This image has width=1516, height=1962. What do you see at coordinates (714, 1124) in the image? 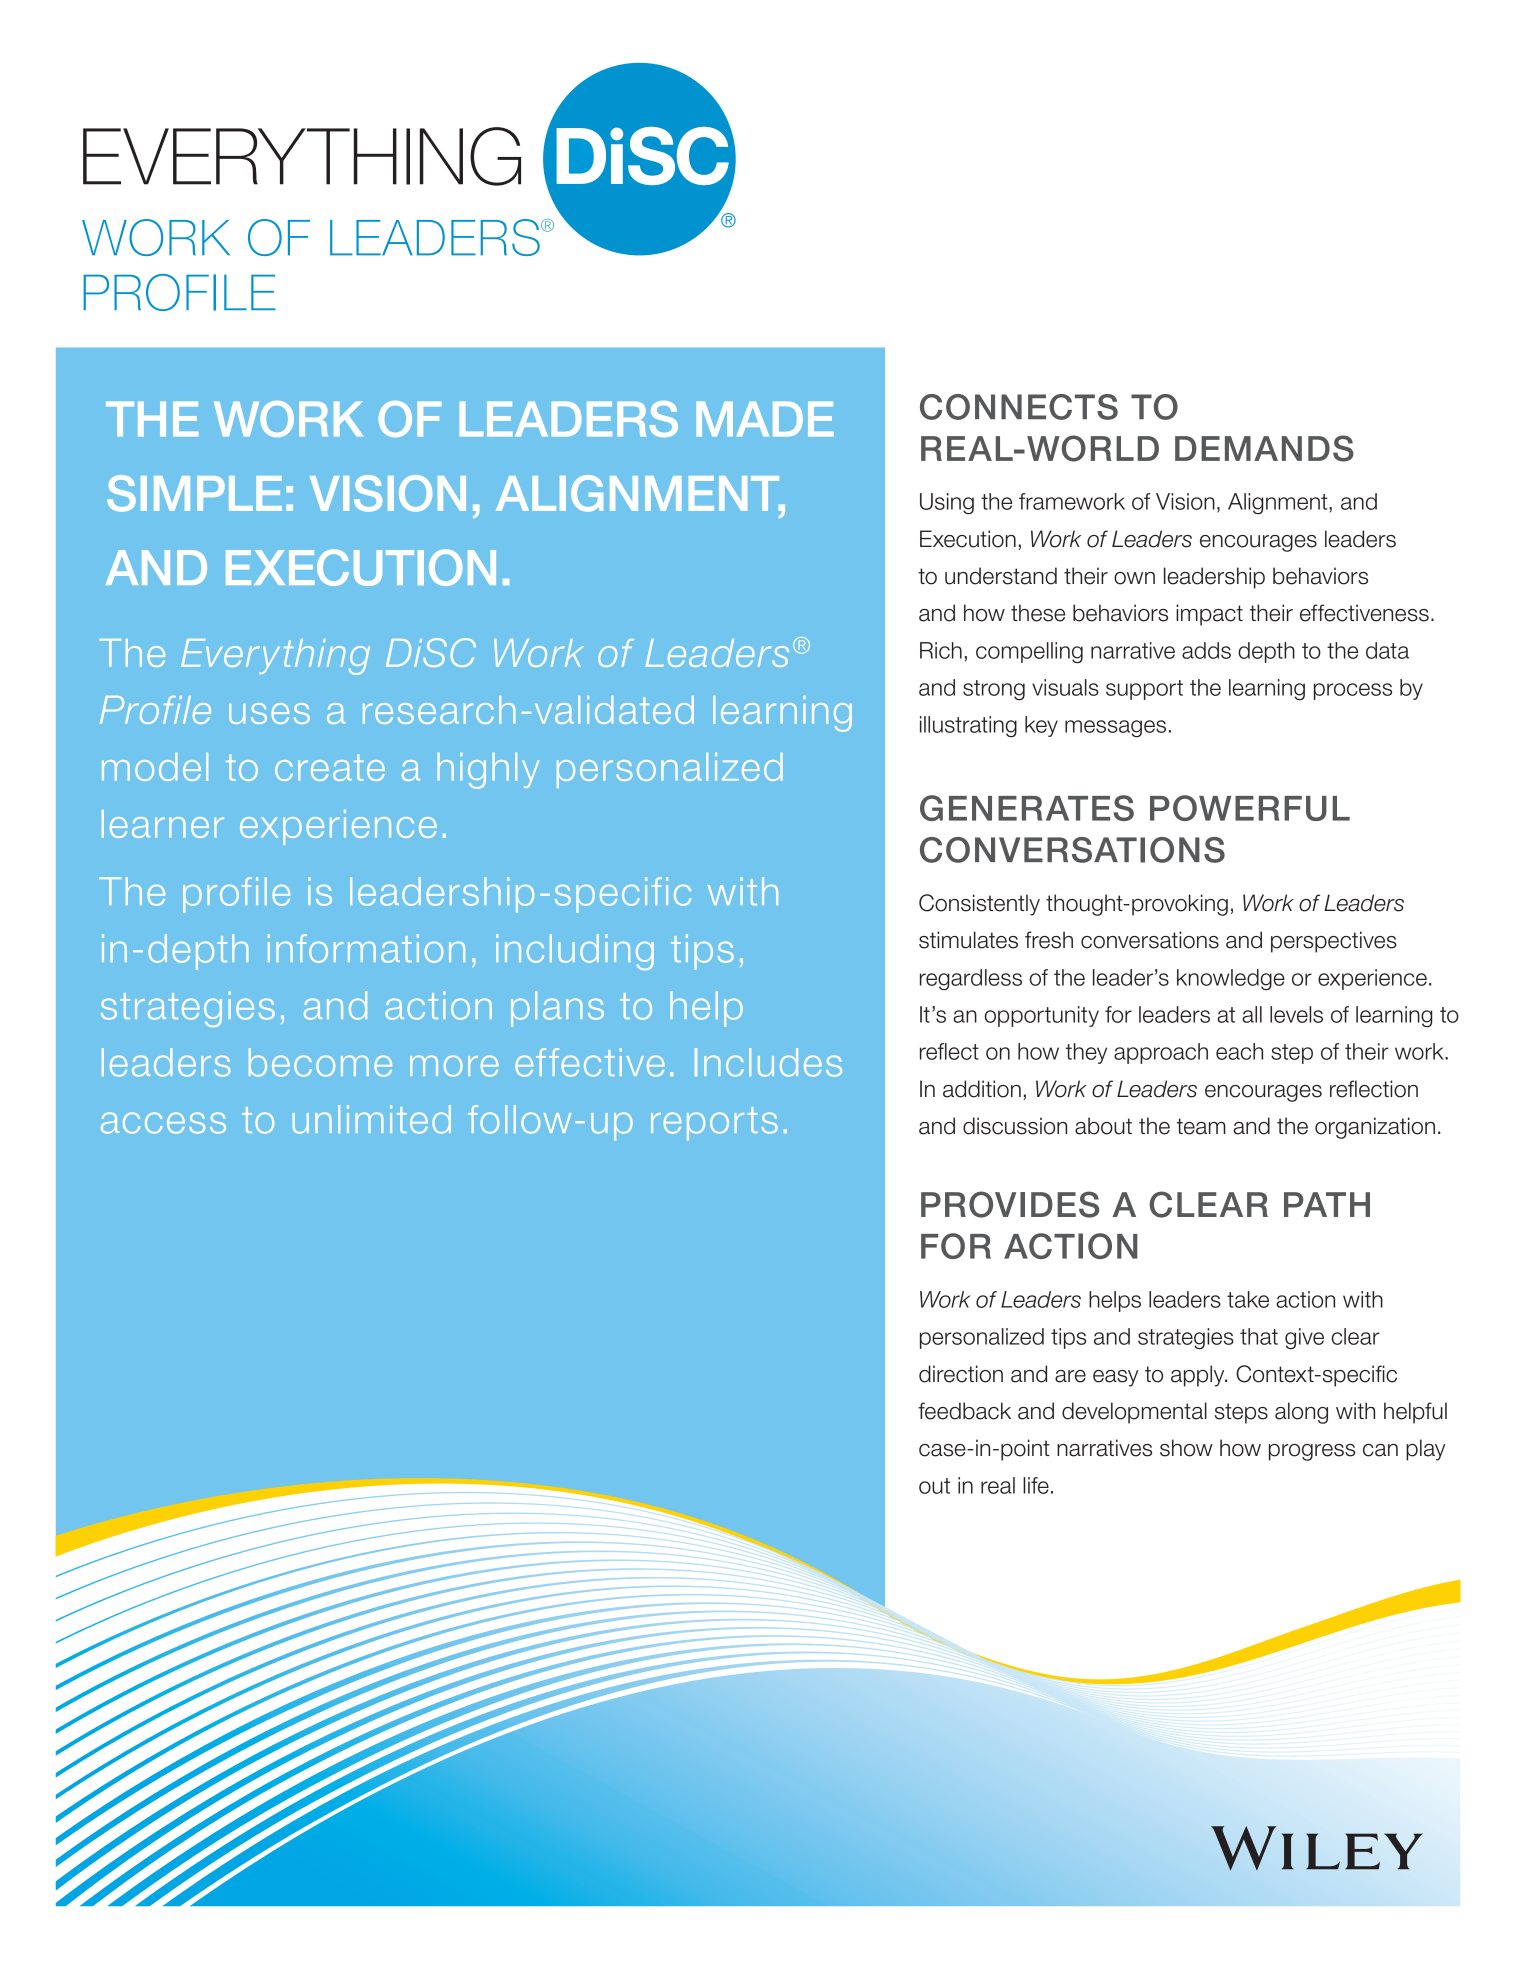
I see `reports` at bounding box center [714, 1124].
